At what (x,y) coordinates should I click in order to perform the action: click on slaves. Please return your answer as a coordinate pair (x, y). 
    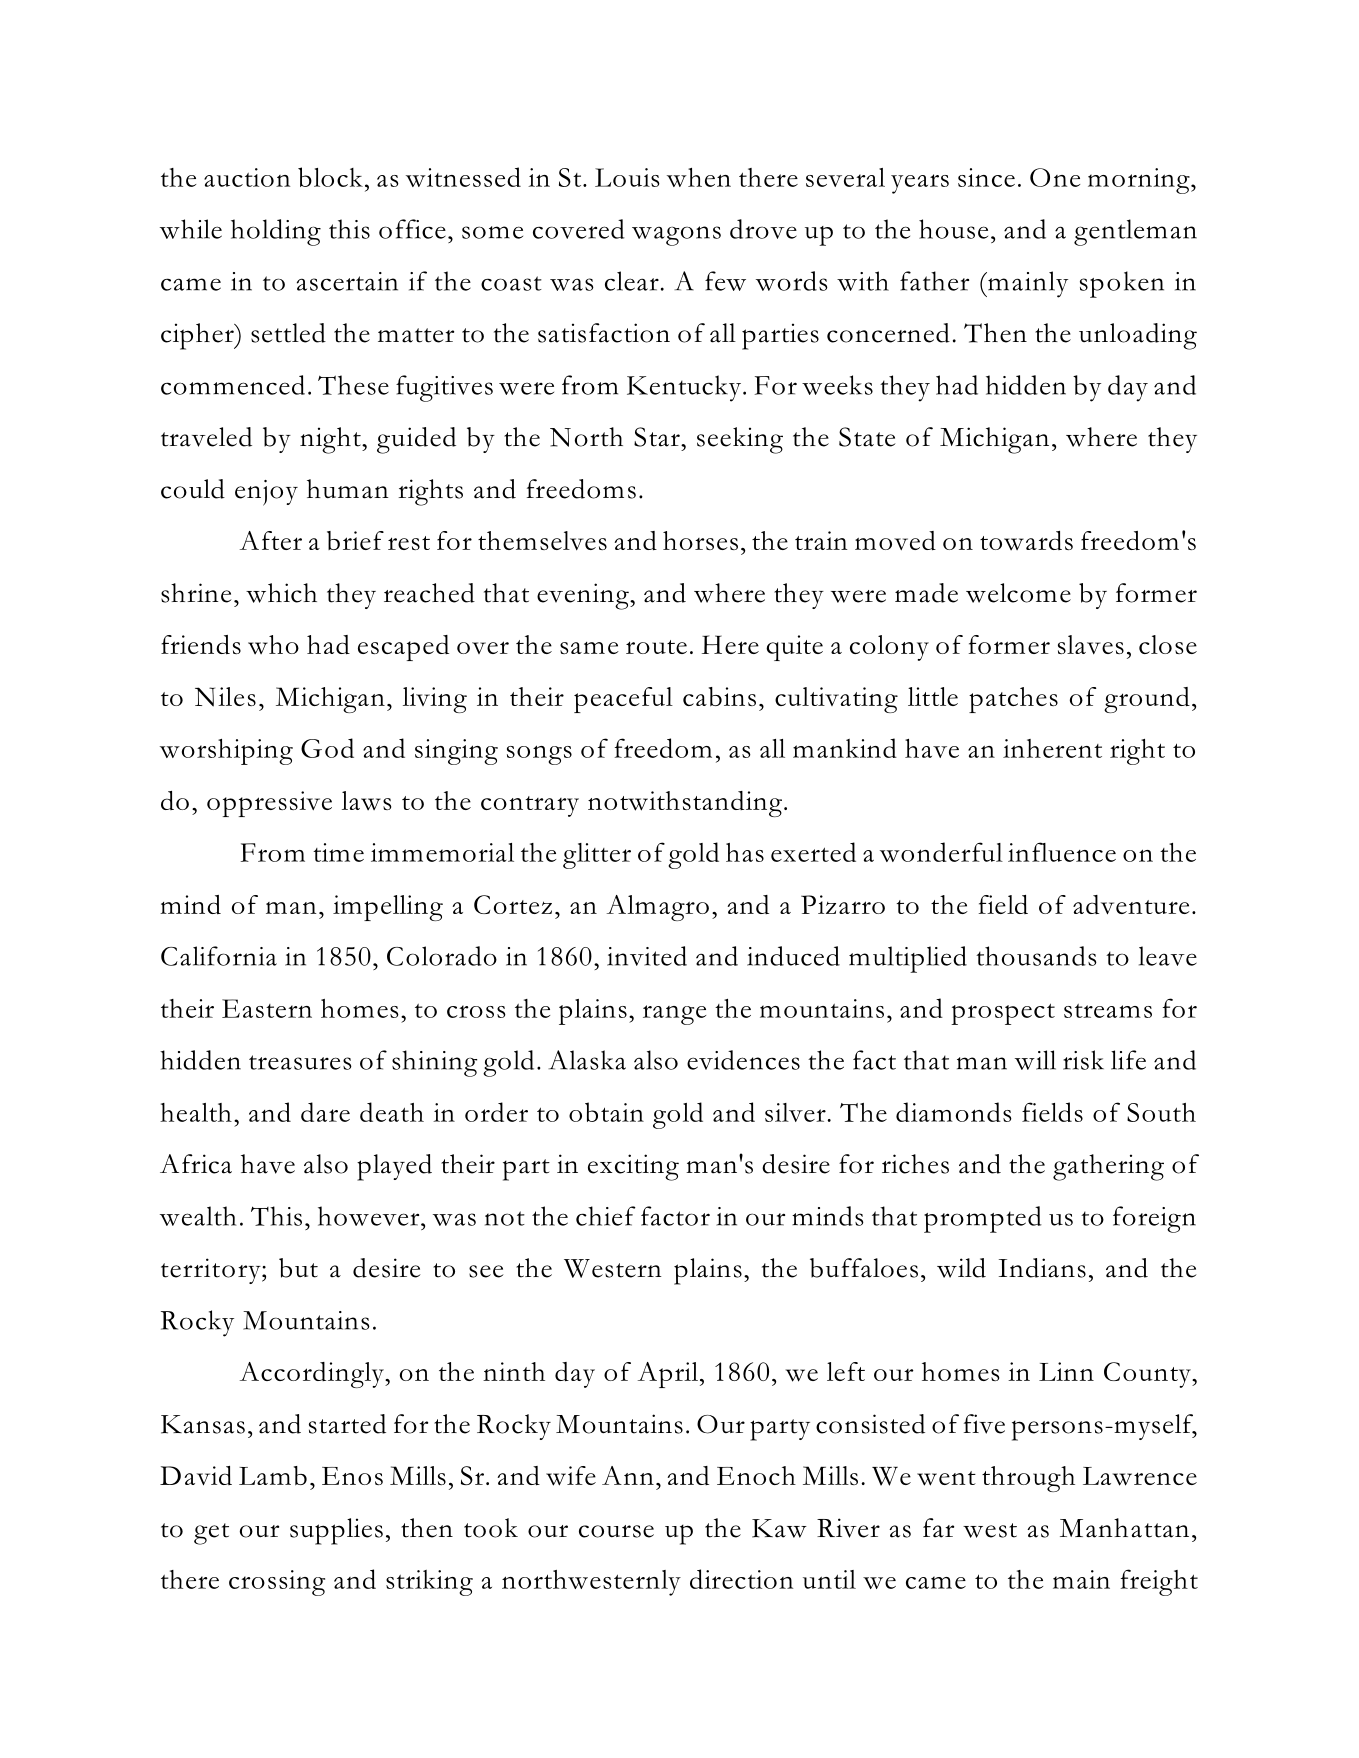
    Looking at the image, I should click on (1091, 645).
